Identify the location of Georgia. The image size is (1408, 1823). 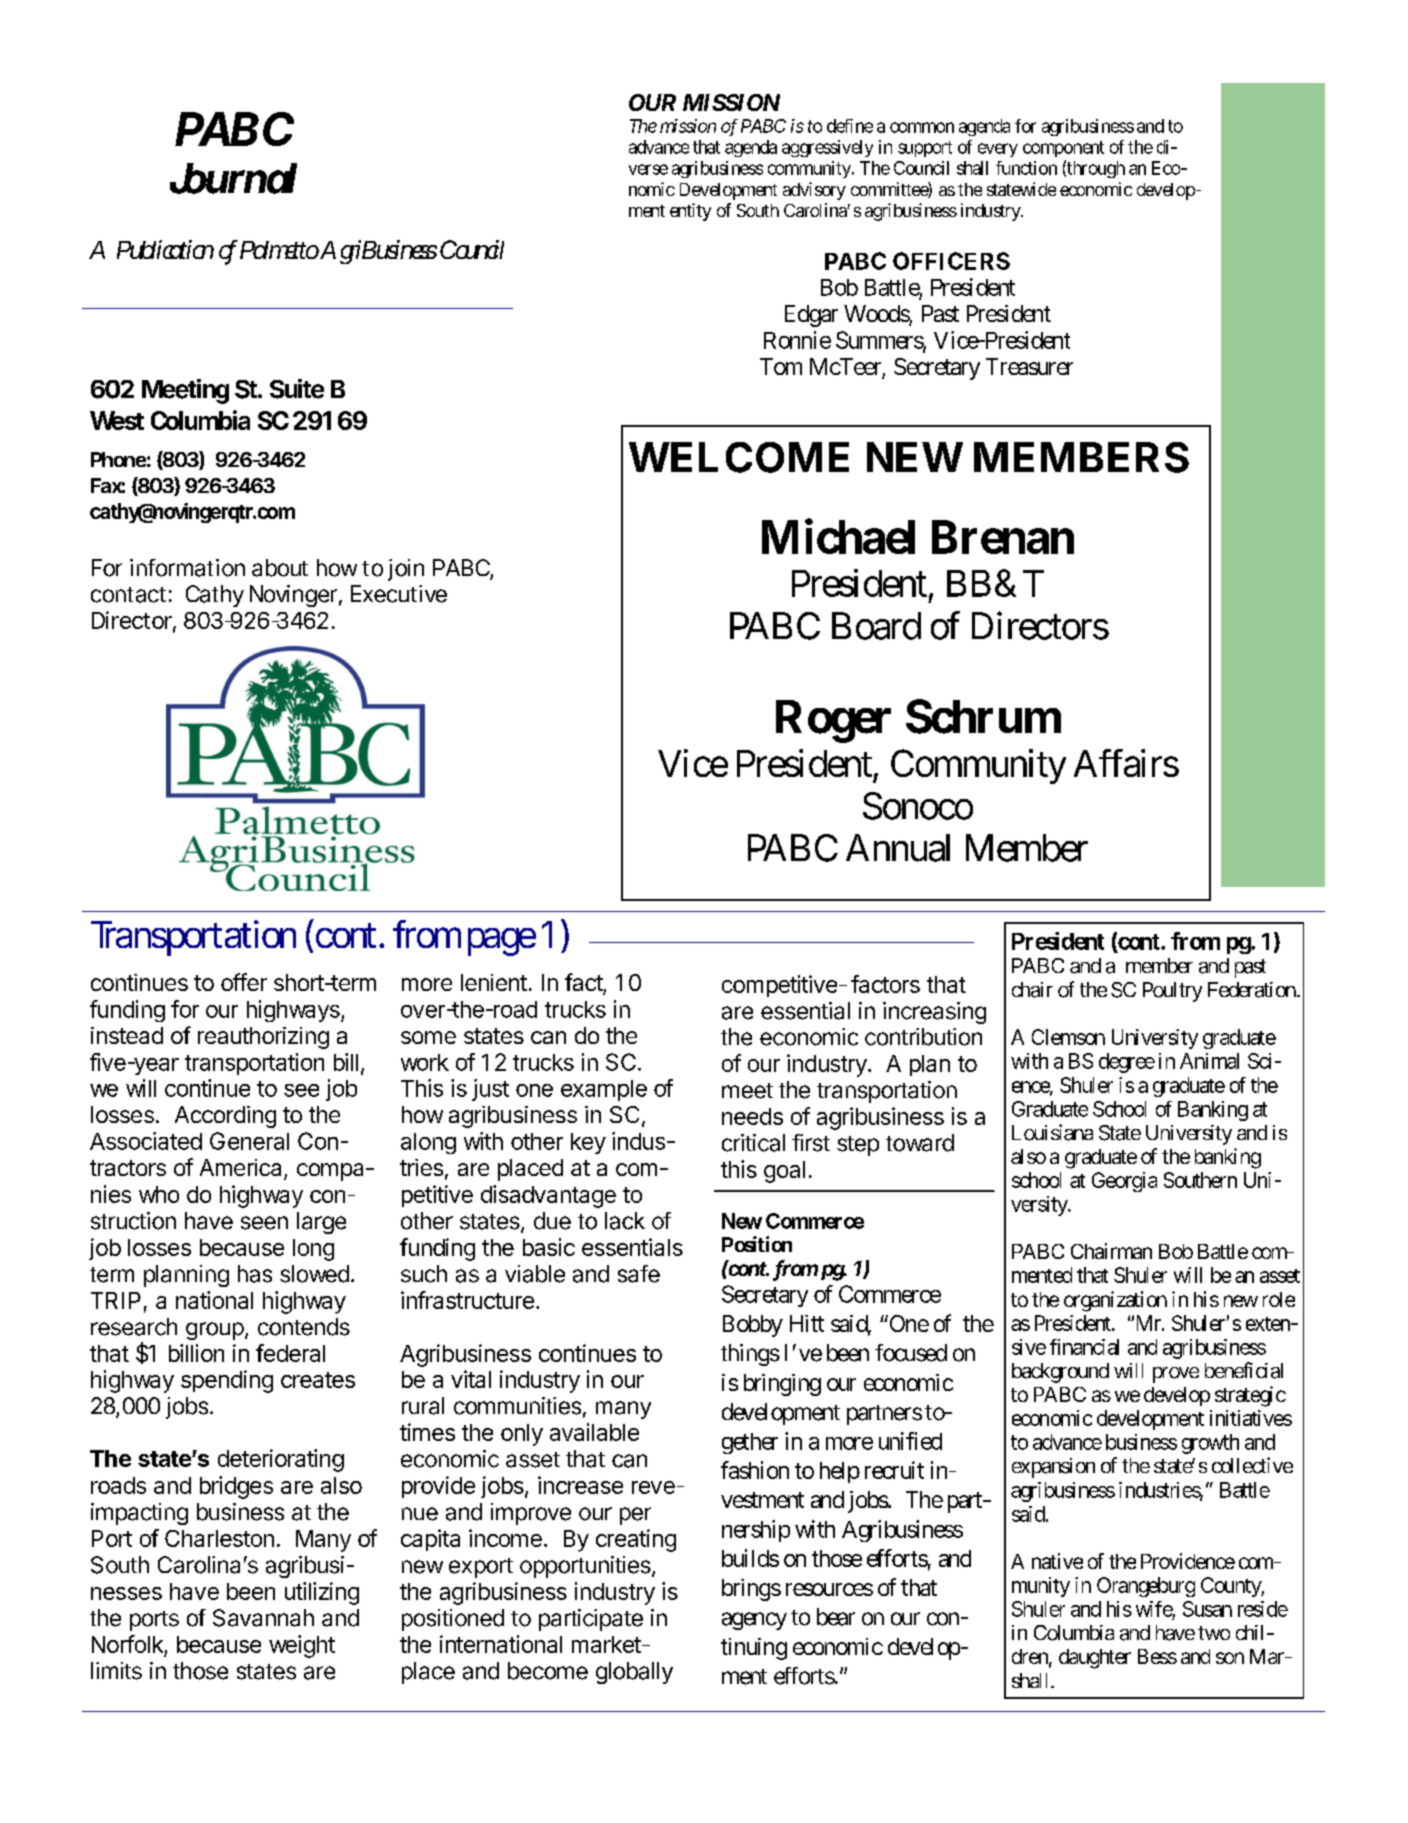
(1124, 1182).
